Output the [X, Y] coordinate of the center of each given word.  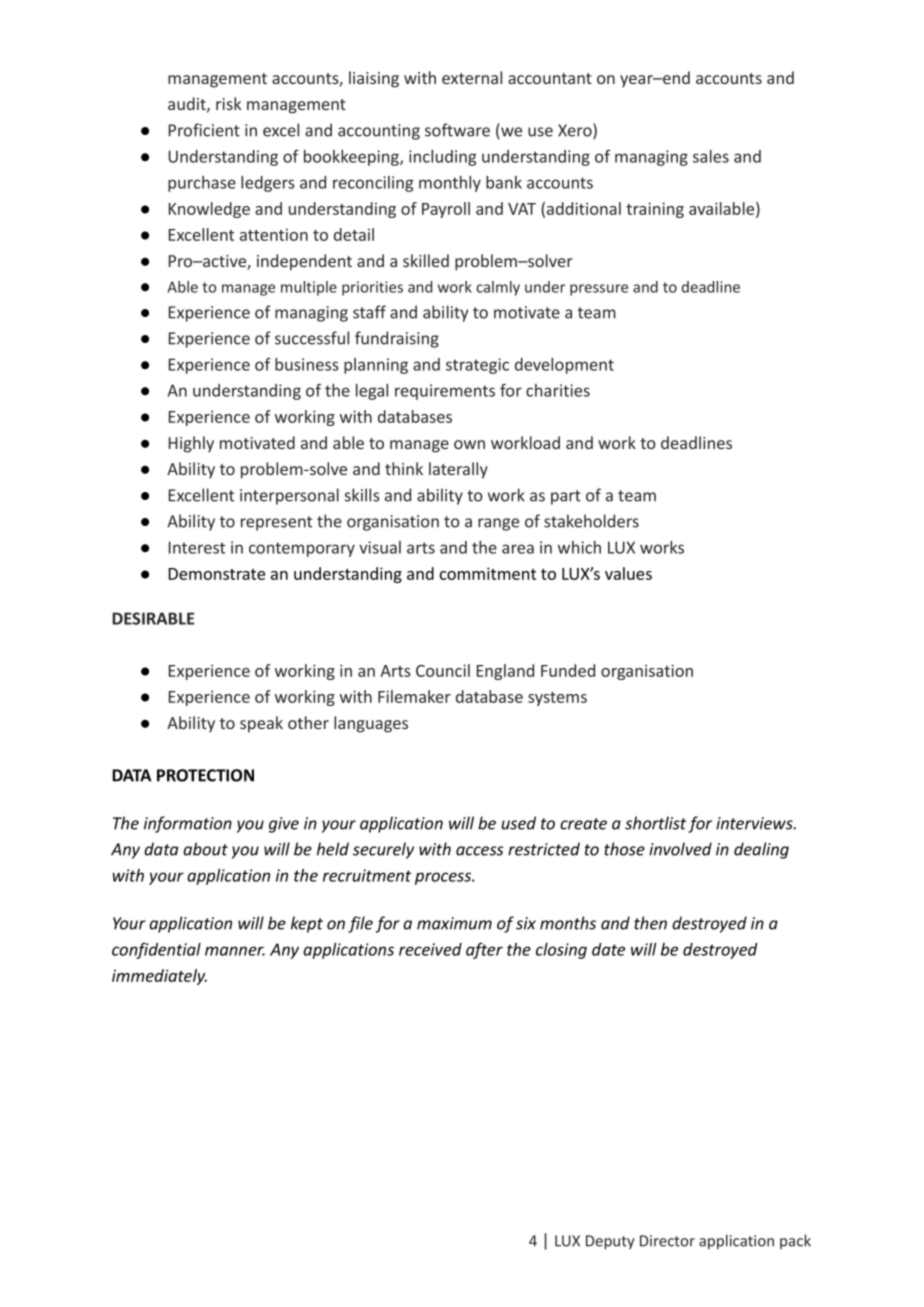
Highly [191, 444]
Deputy [610, 1242]
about [205, 849]
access [480, 851]
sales [711, 156]
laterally [458, 470]
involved [680, 849]
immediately [159, 977]
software [457, 130]
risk [228, 103]
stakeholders [591, 521]
